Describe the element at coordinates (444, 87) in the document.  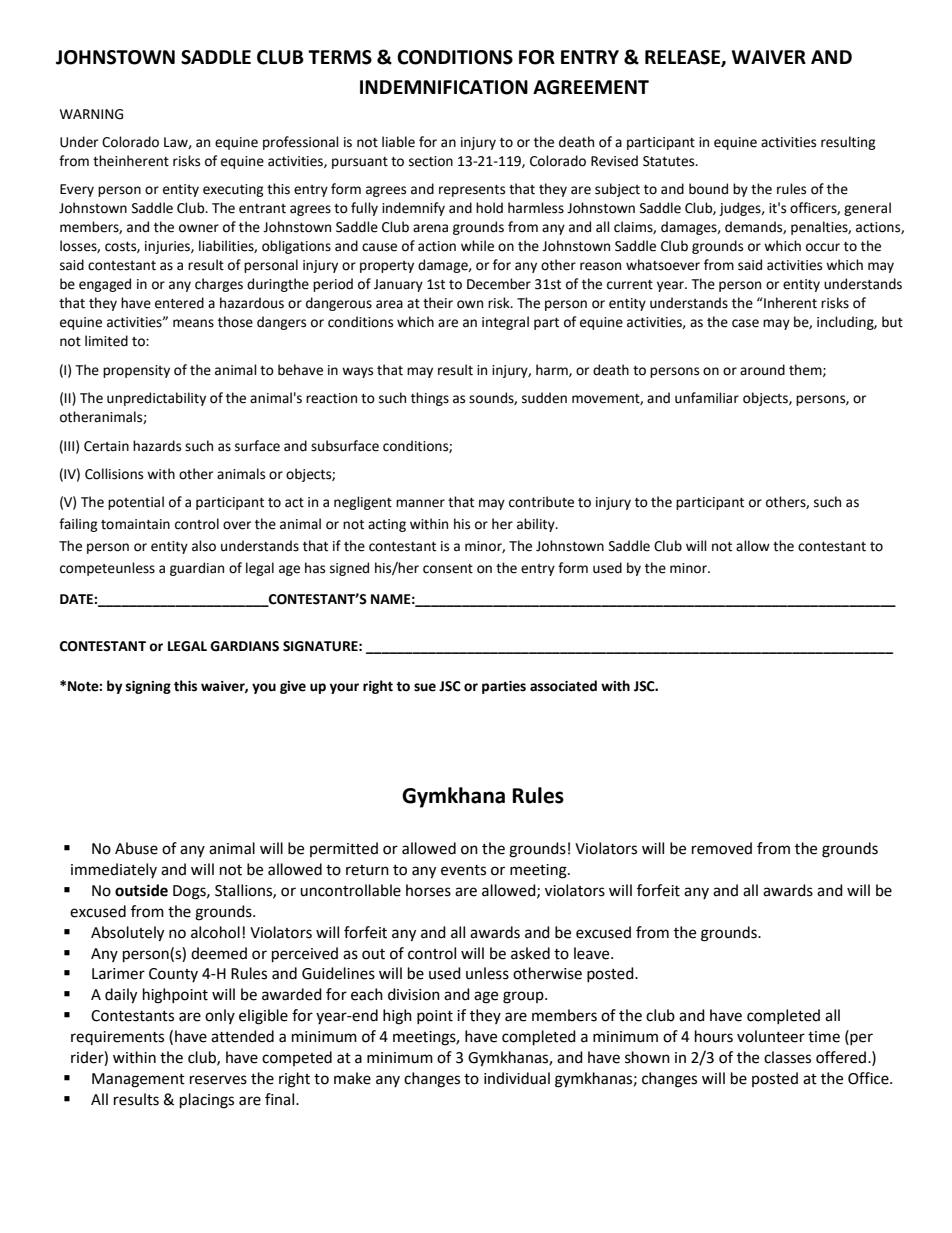
I see `INDEMNIFICATION` at that location.
